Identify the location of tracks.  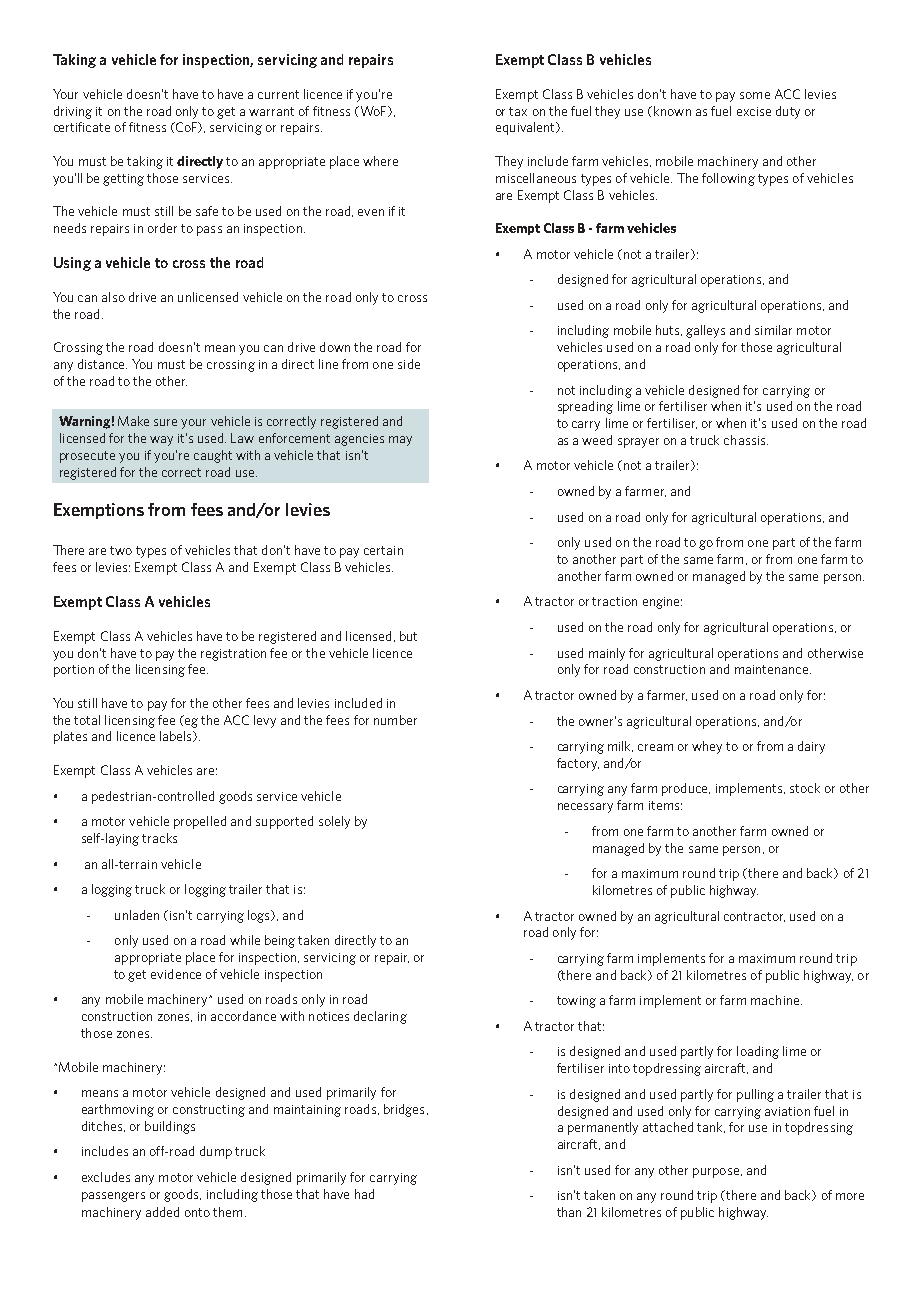
(159, 838).
